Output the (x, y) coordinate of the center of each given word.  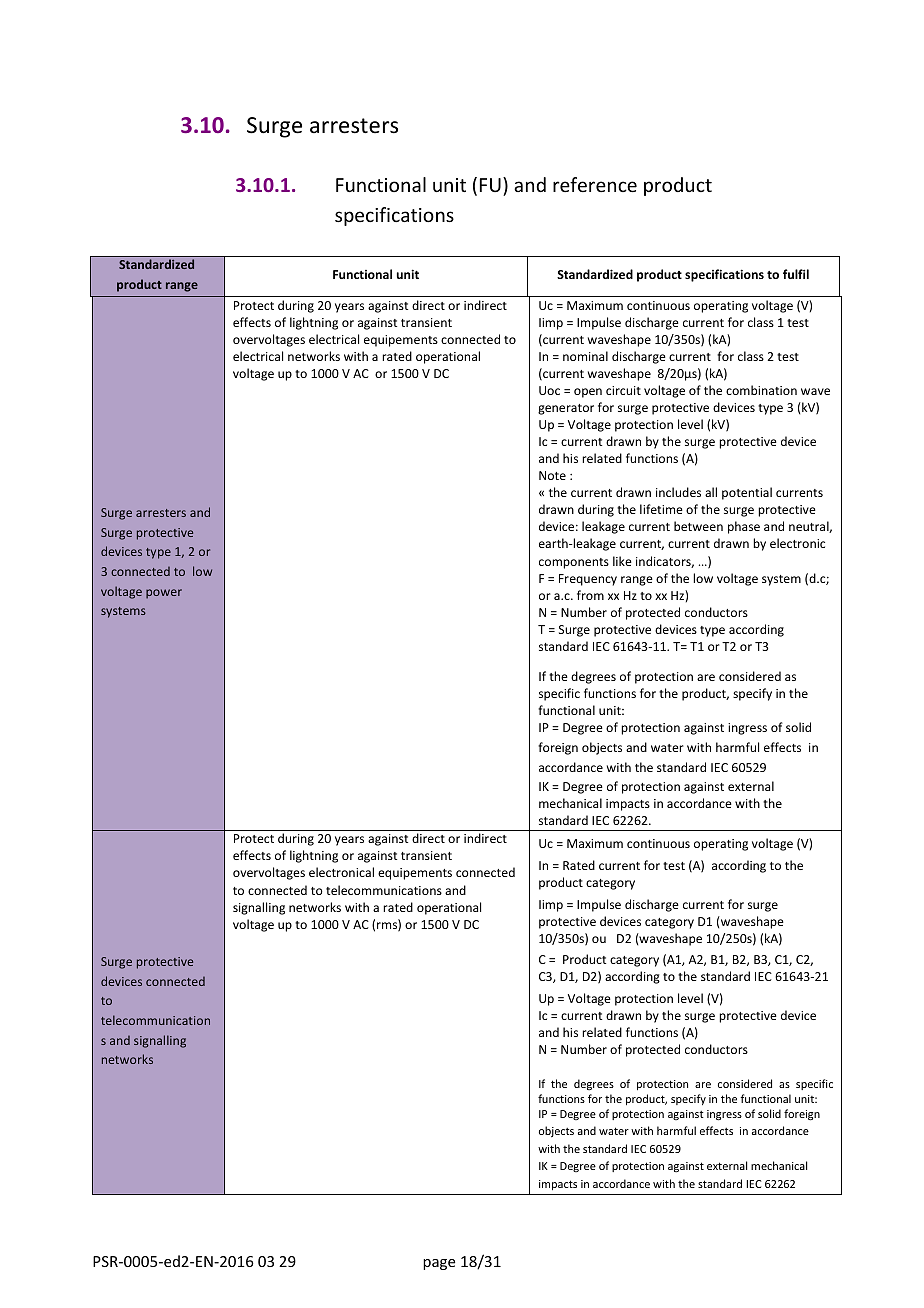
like (622, 561)
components (574, 563)
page (439, 1264)
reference (595, 184)
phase (744, 527)
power (164, 594)
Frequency (588, 580)
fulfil (796, 274)
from (590, 595)
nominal (585, 356)
